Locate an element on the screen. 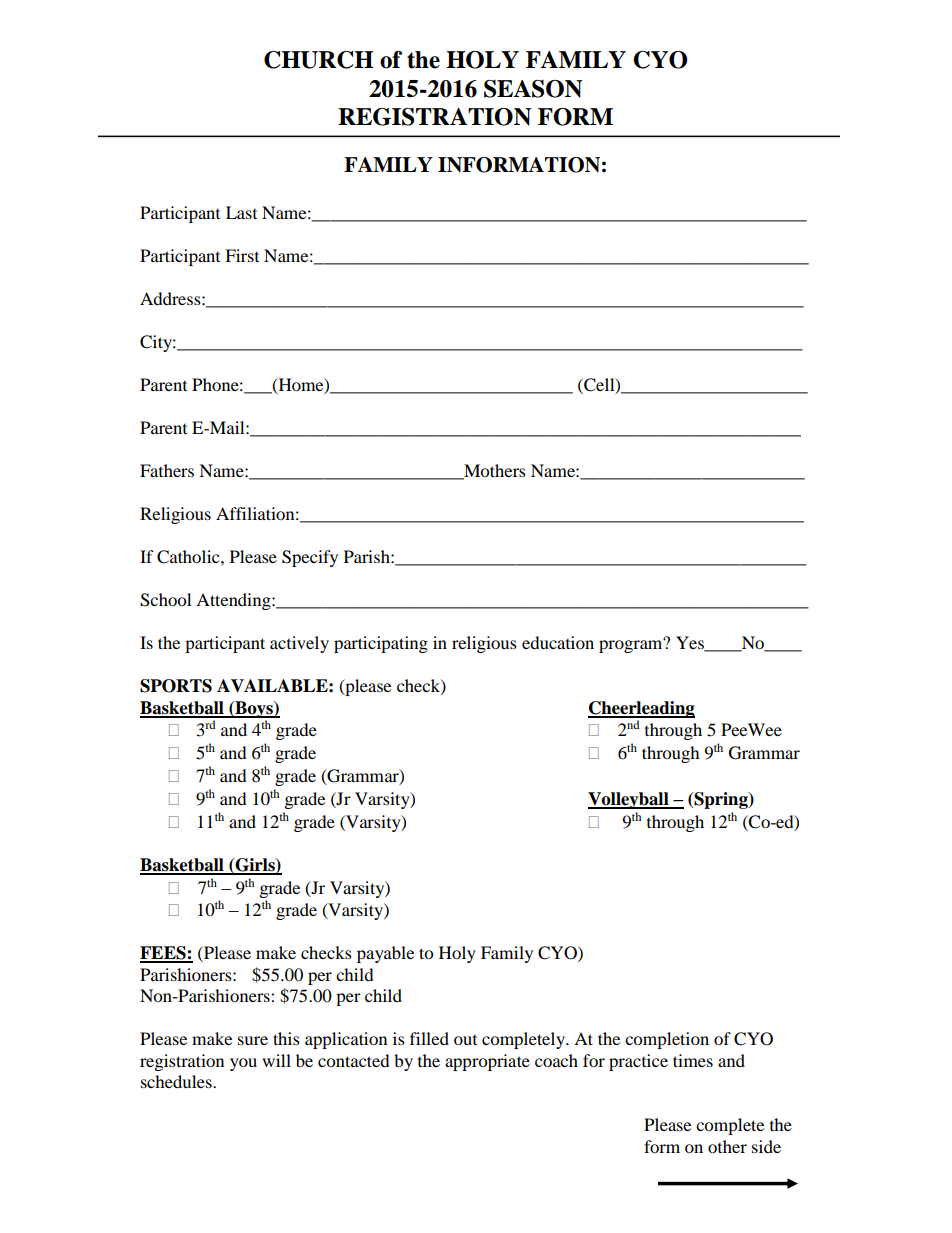 The width and height of the screenshot is (952, 1233). CHURCH is located at coordinates (319, 60).
